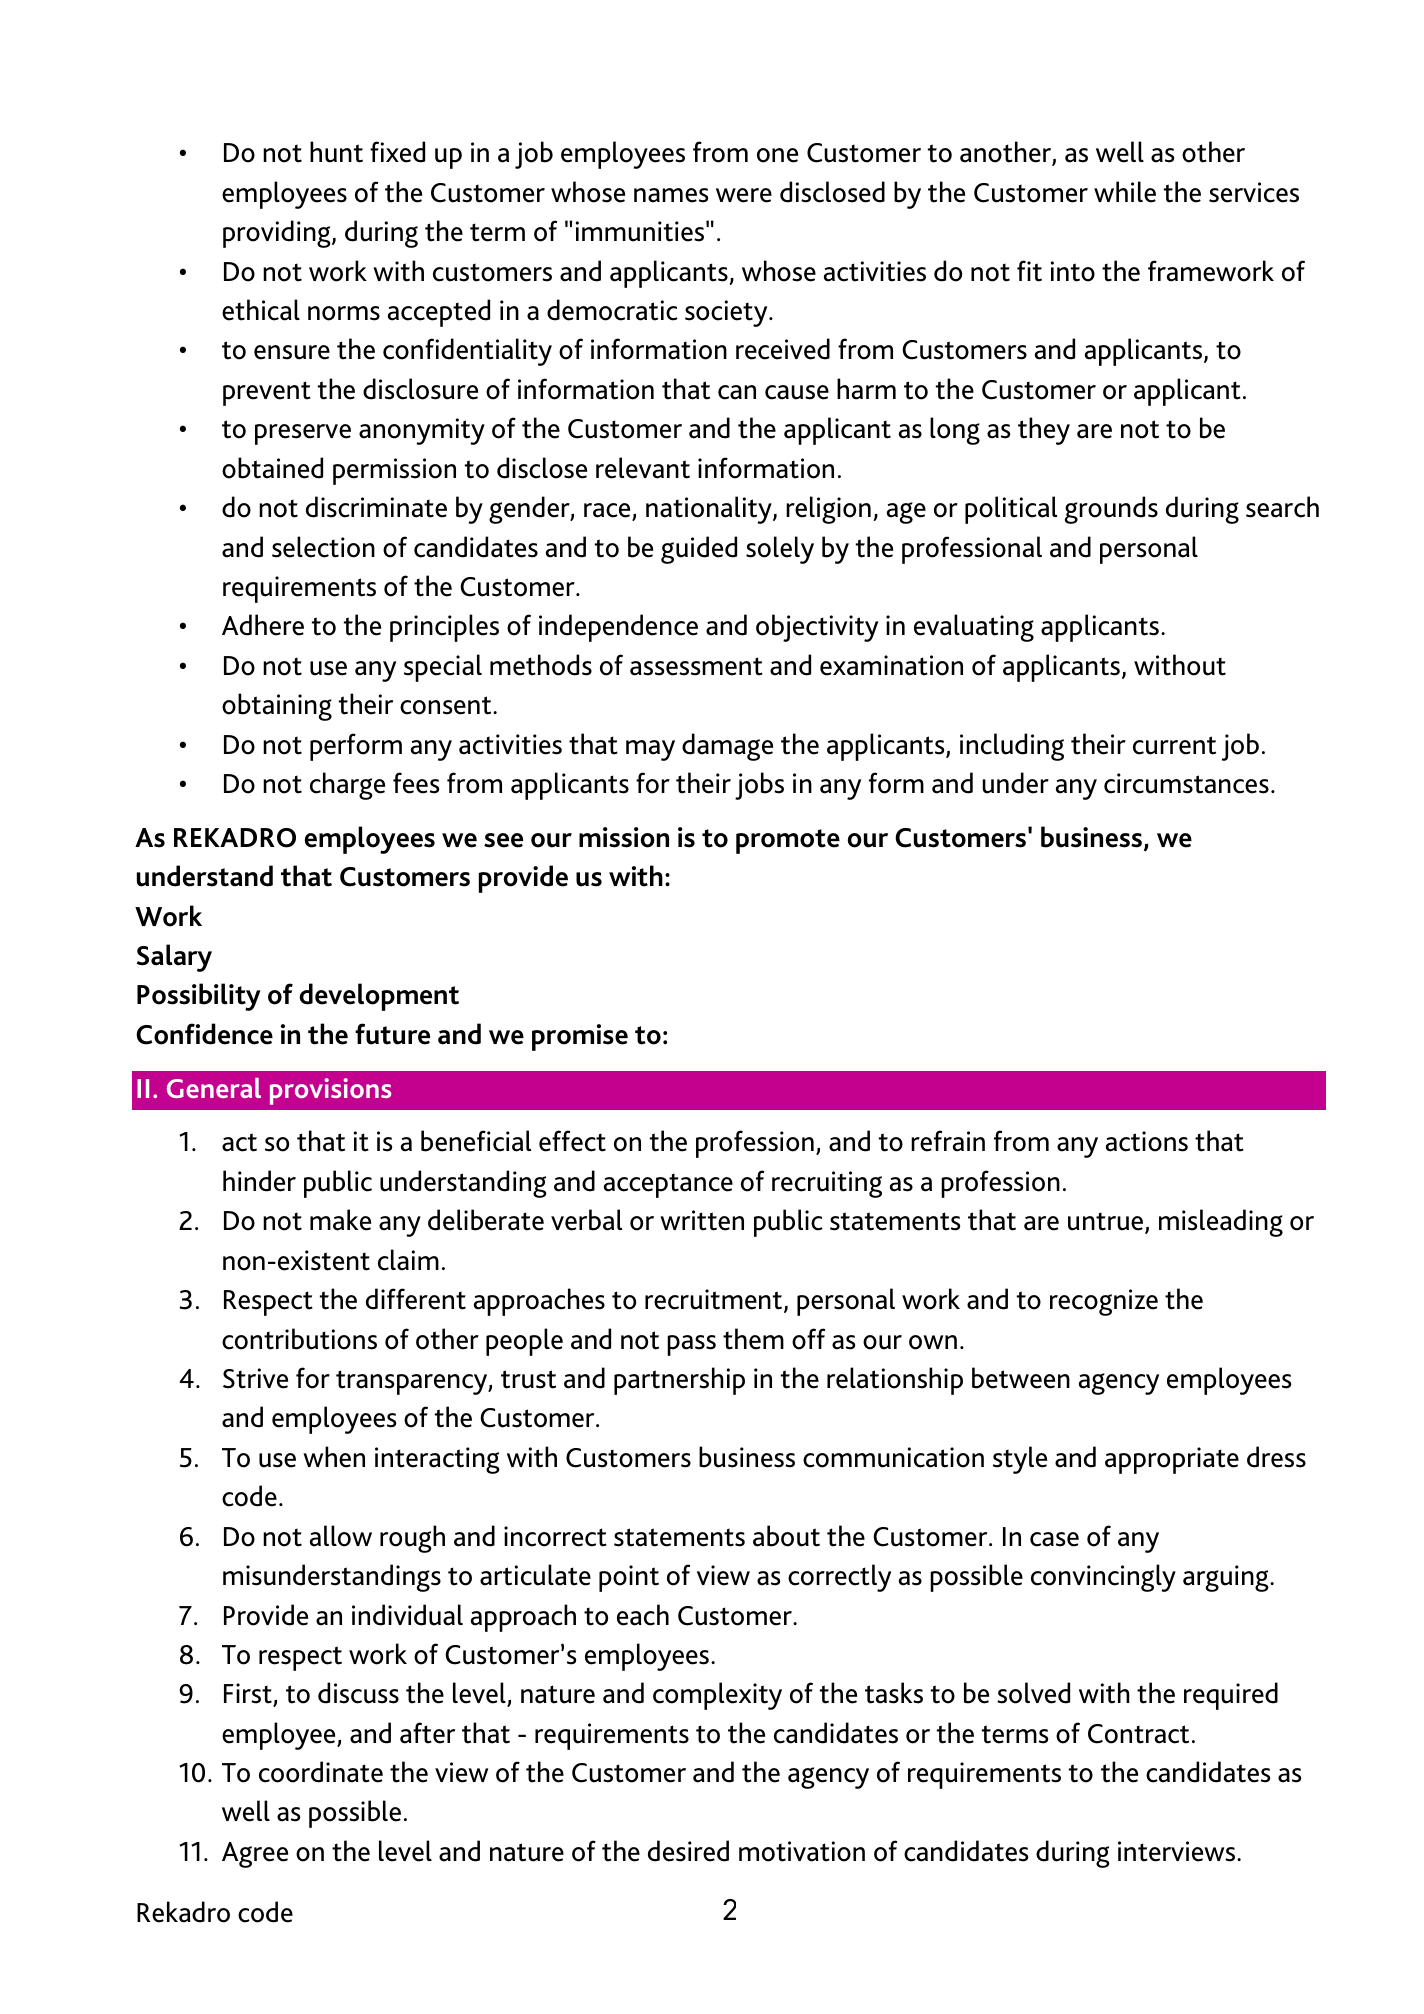 The image size is (1424, 2014). Describe the element at coordinates (744, 195) in the image. I see `were` at that location.
